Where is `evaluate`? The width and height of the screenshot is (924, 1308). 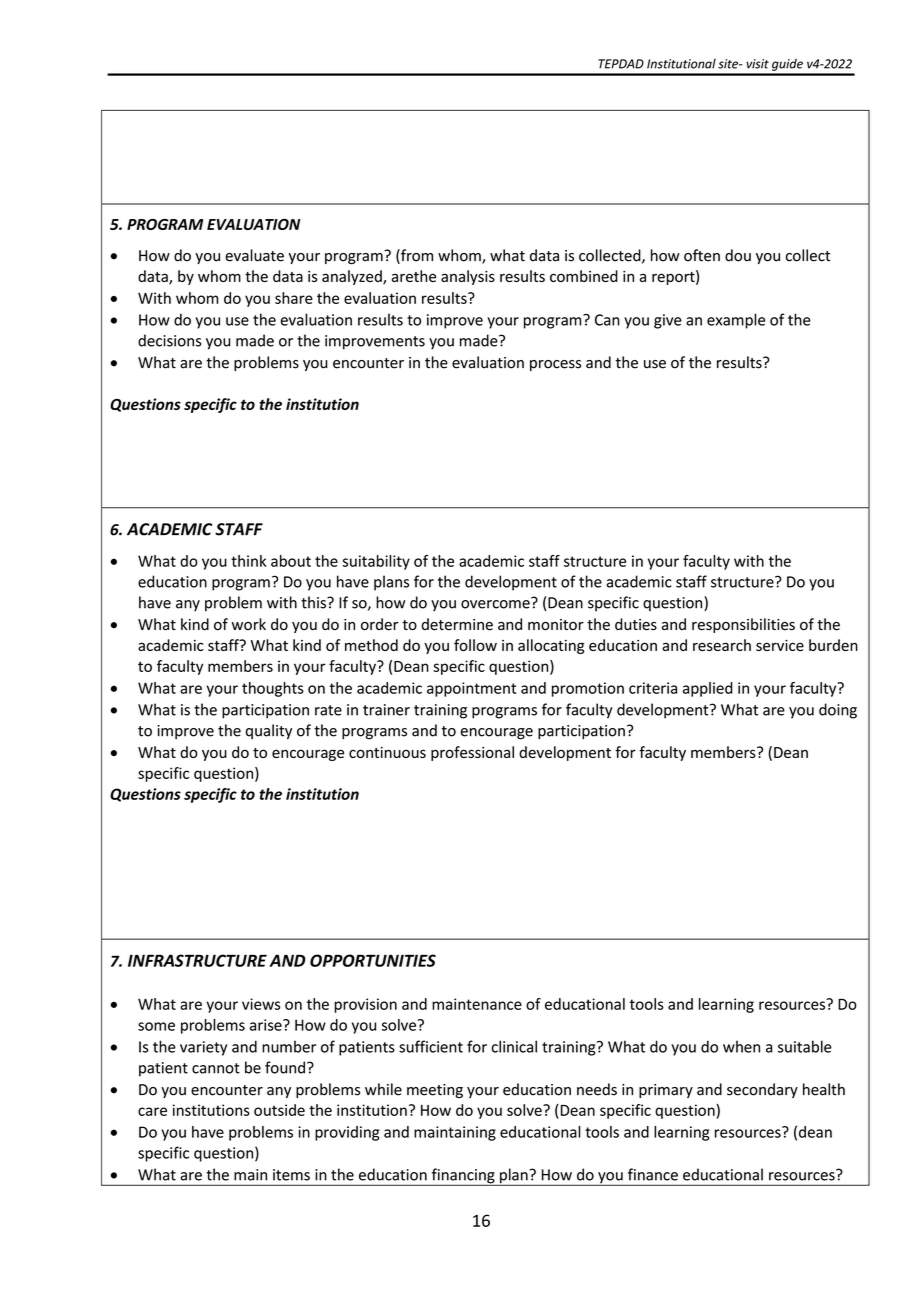 evaluate is located at coordinates (254, 255).
